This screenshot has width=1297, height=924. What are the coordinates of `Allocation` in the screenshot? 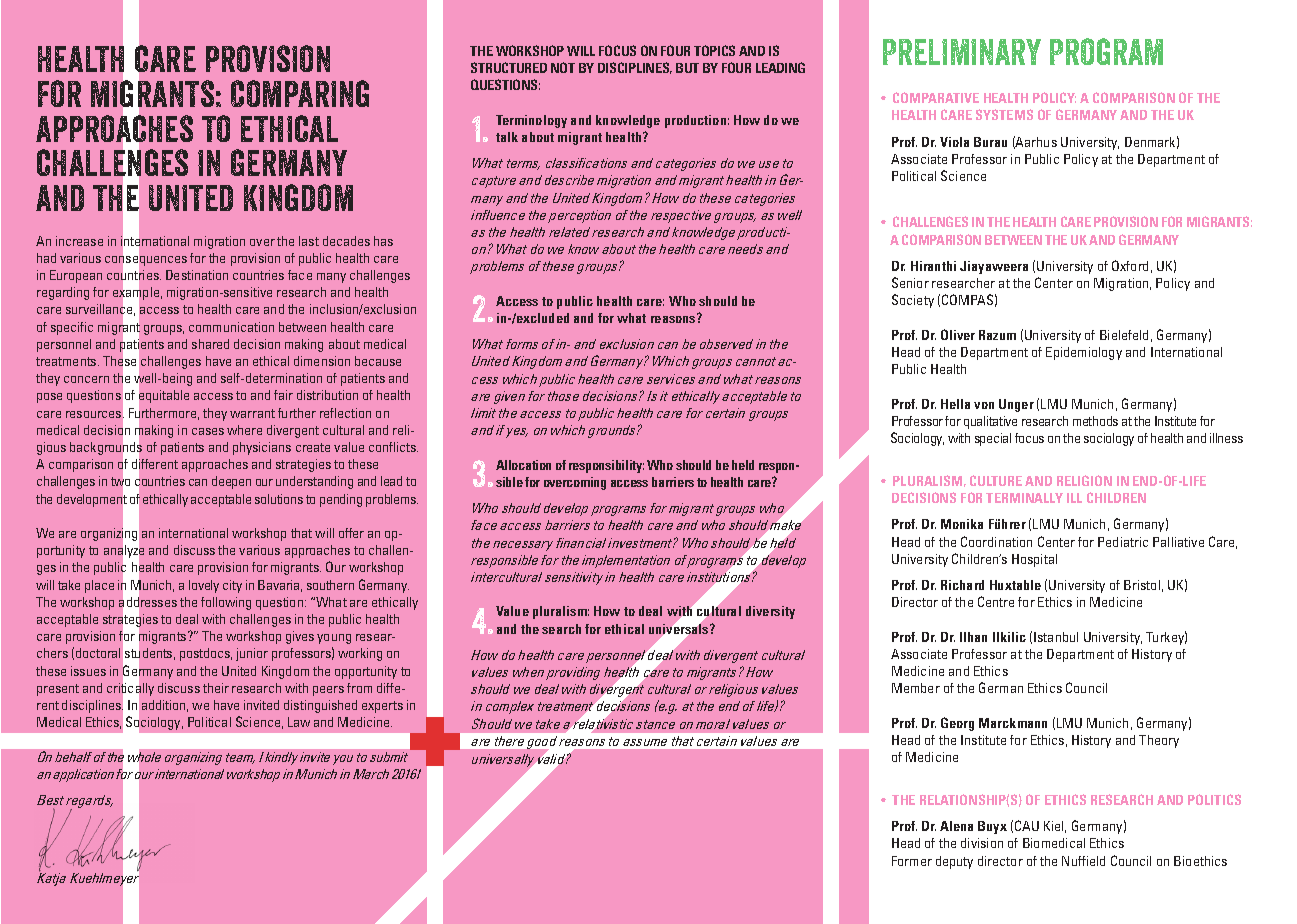 It's located at (523, 465).
